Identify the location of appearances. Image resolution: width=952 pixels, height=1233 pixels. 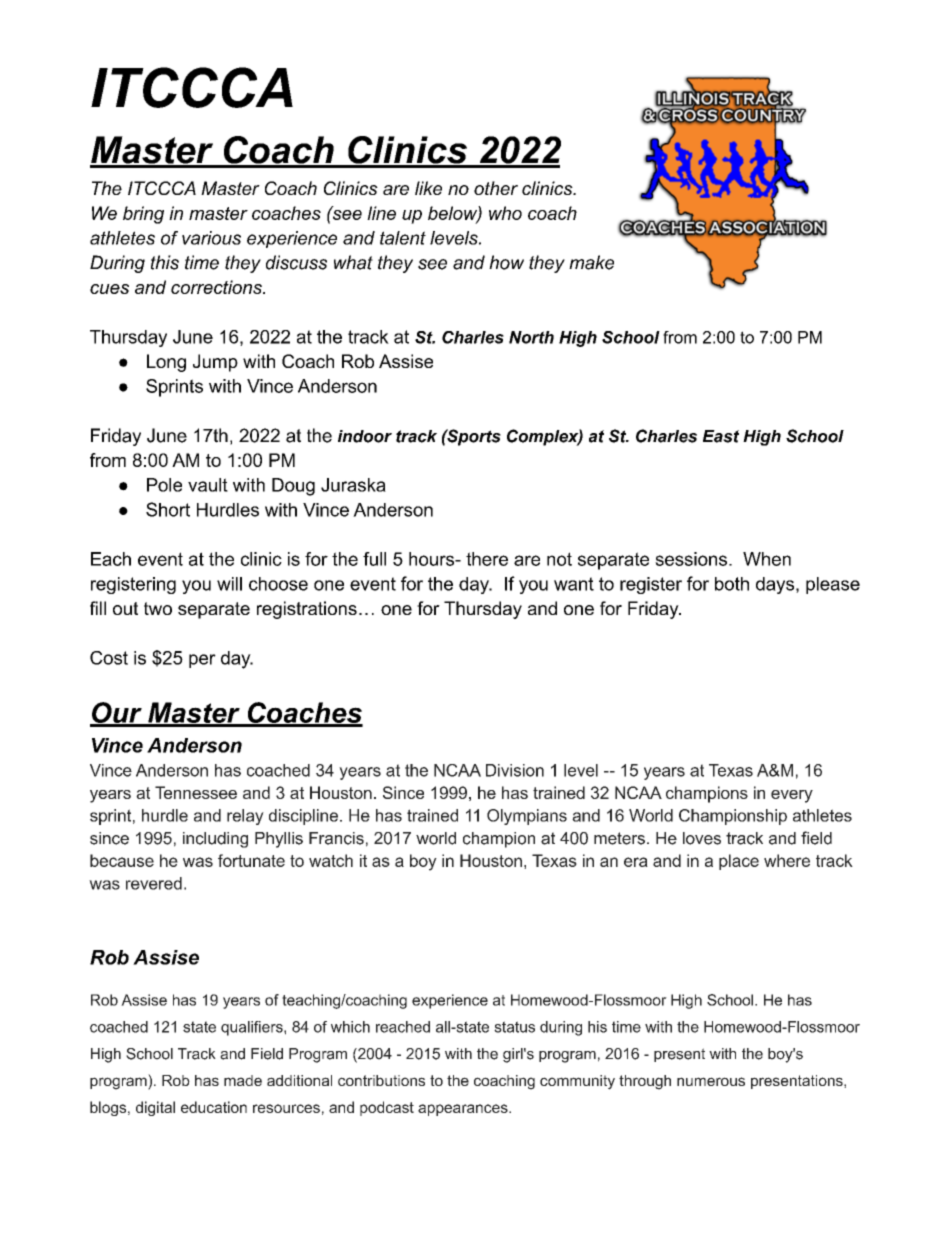
(464, 1110).
